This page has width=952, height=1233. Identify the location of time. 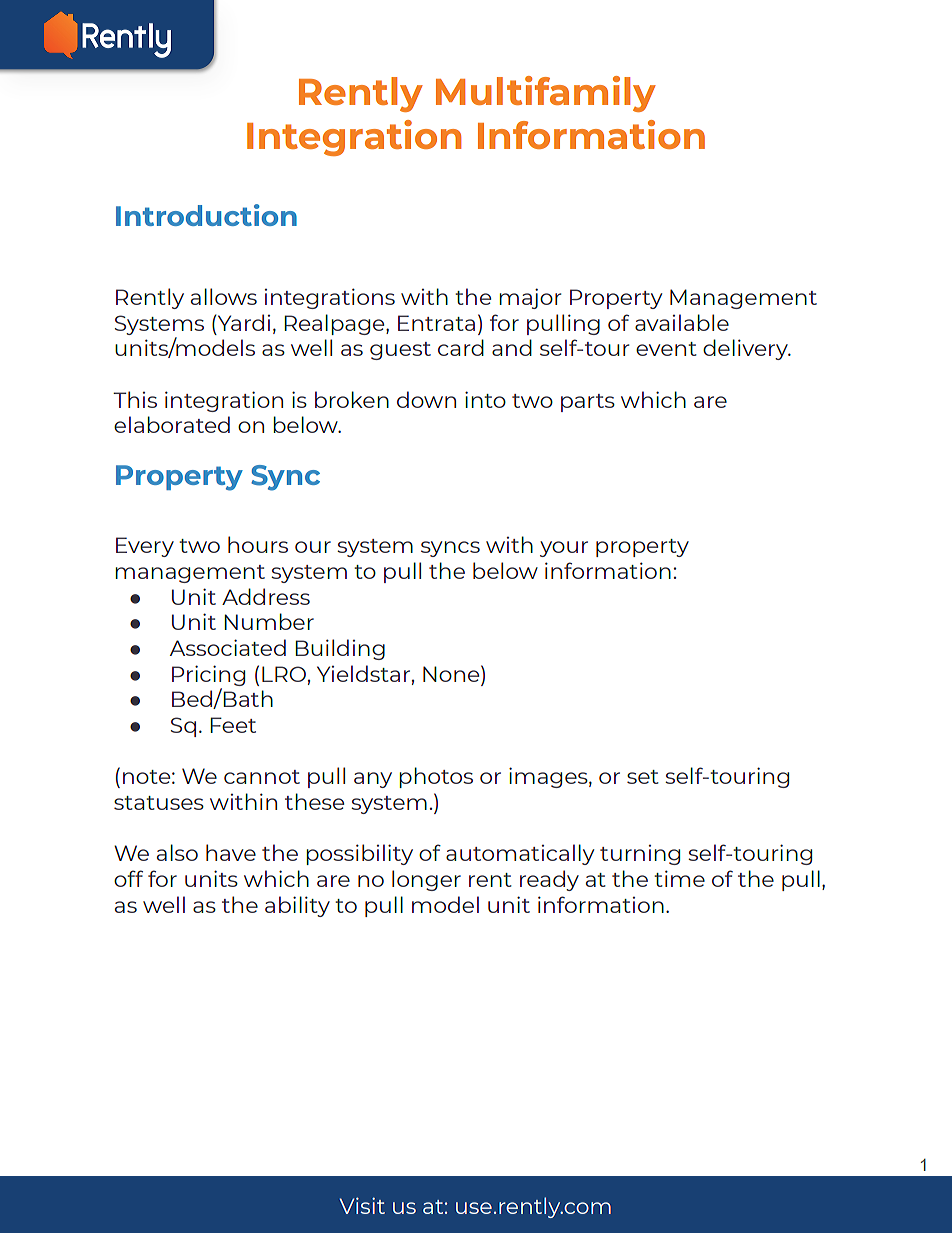
(679, 878).
